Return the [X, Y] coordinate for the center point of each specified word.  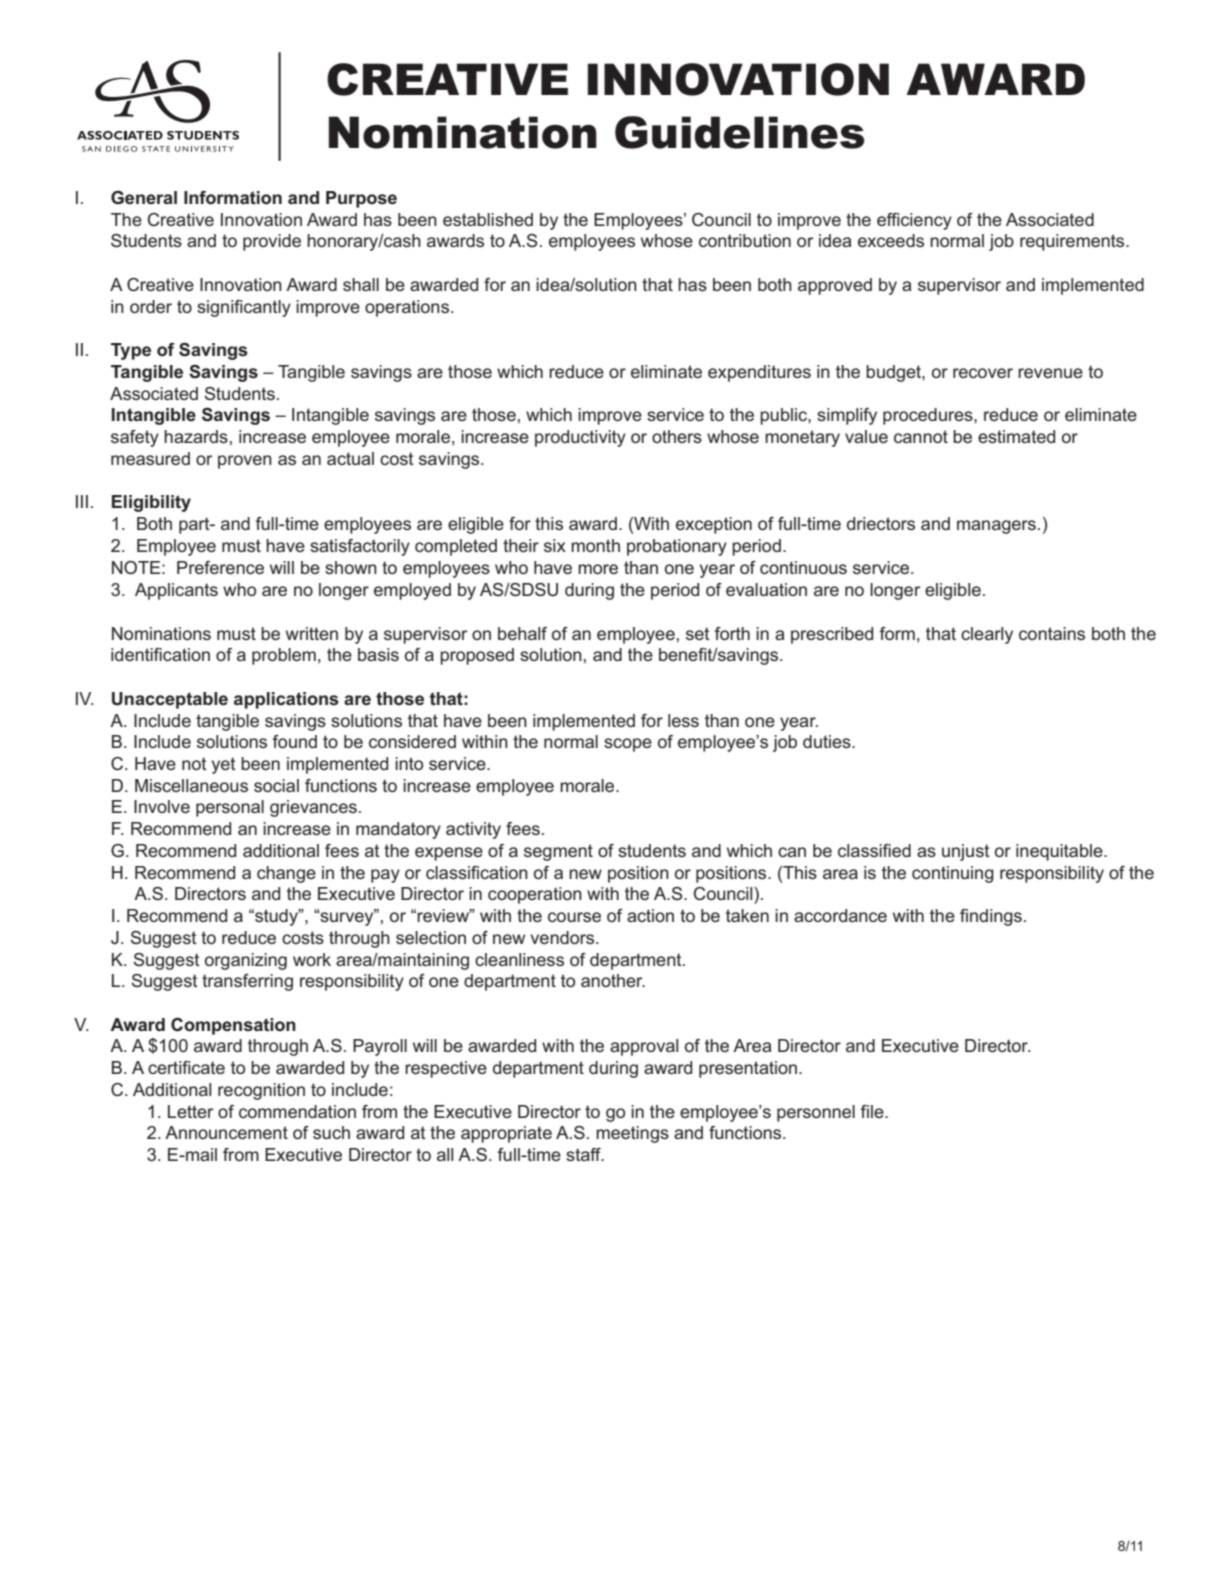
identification [160, 654]
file [873, 1111]
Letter [190, 1111]
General [144, 198]
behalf [522, 633]
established [488, 219]
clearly [987, 635]
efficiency [914, 221]
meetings [632, 1134]
